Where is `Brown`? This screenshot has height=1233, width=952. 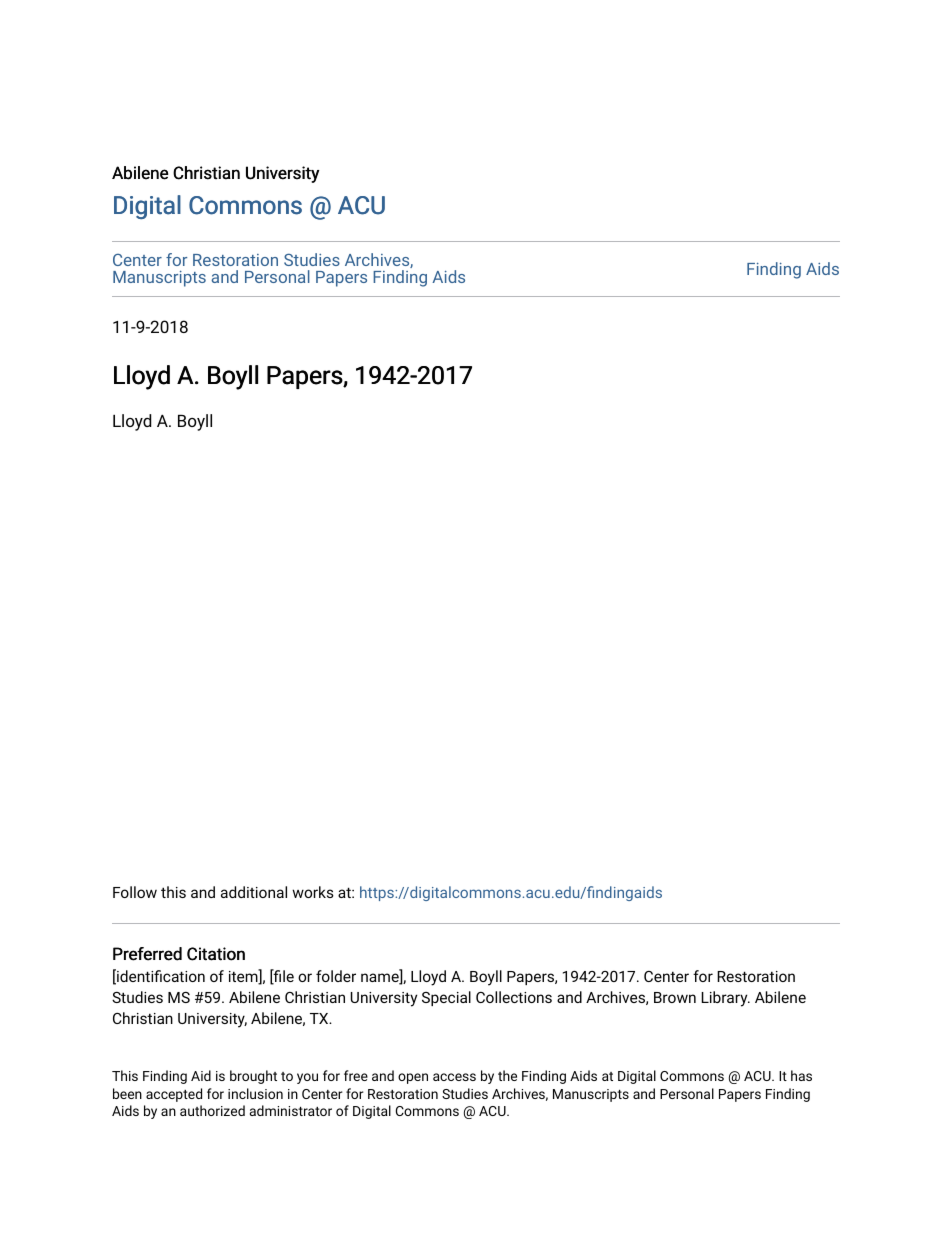 Brown is located at coordinates (675, 997).
